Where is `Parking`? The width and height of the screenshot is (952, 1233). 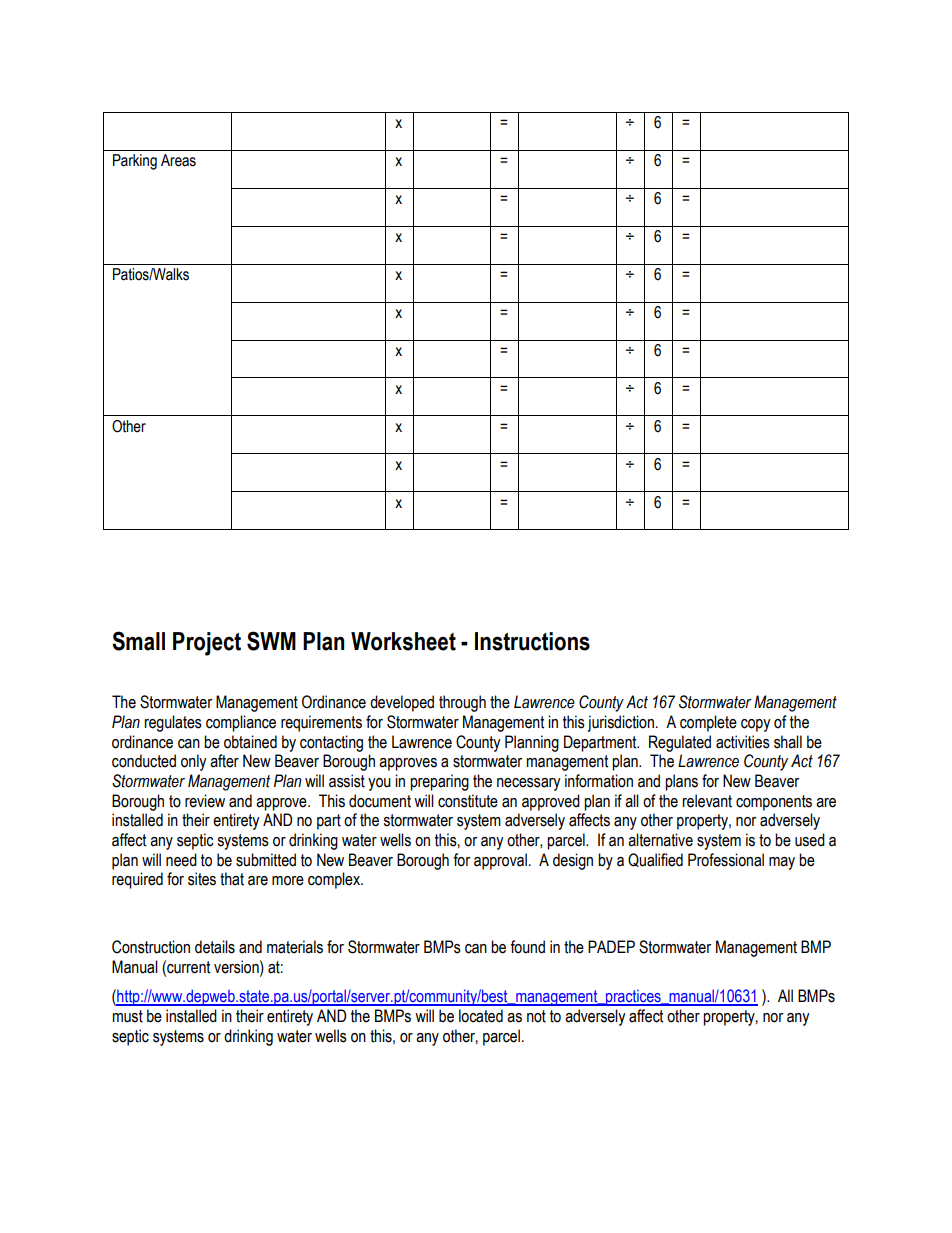 Parking is located at coordinates (135, 162).
